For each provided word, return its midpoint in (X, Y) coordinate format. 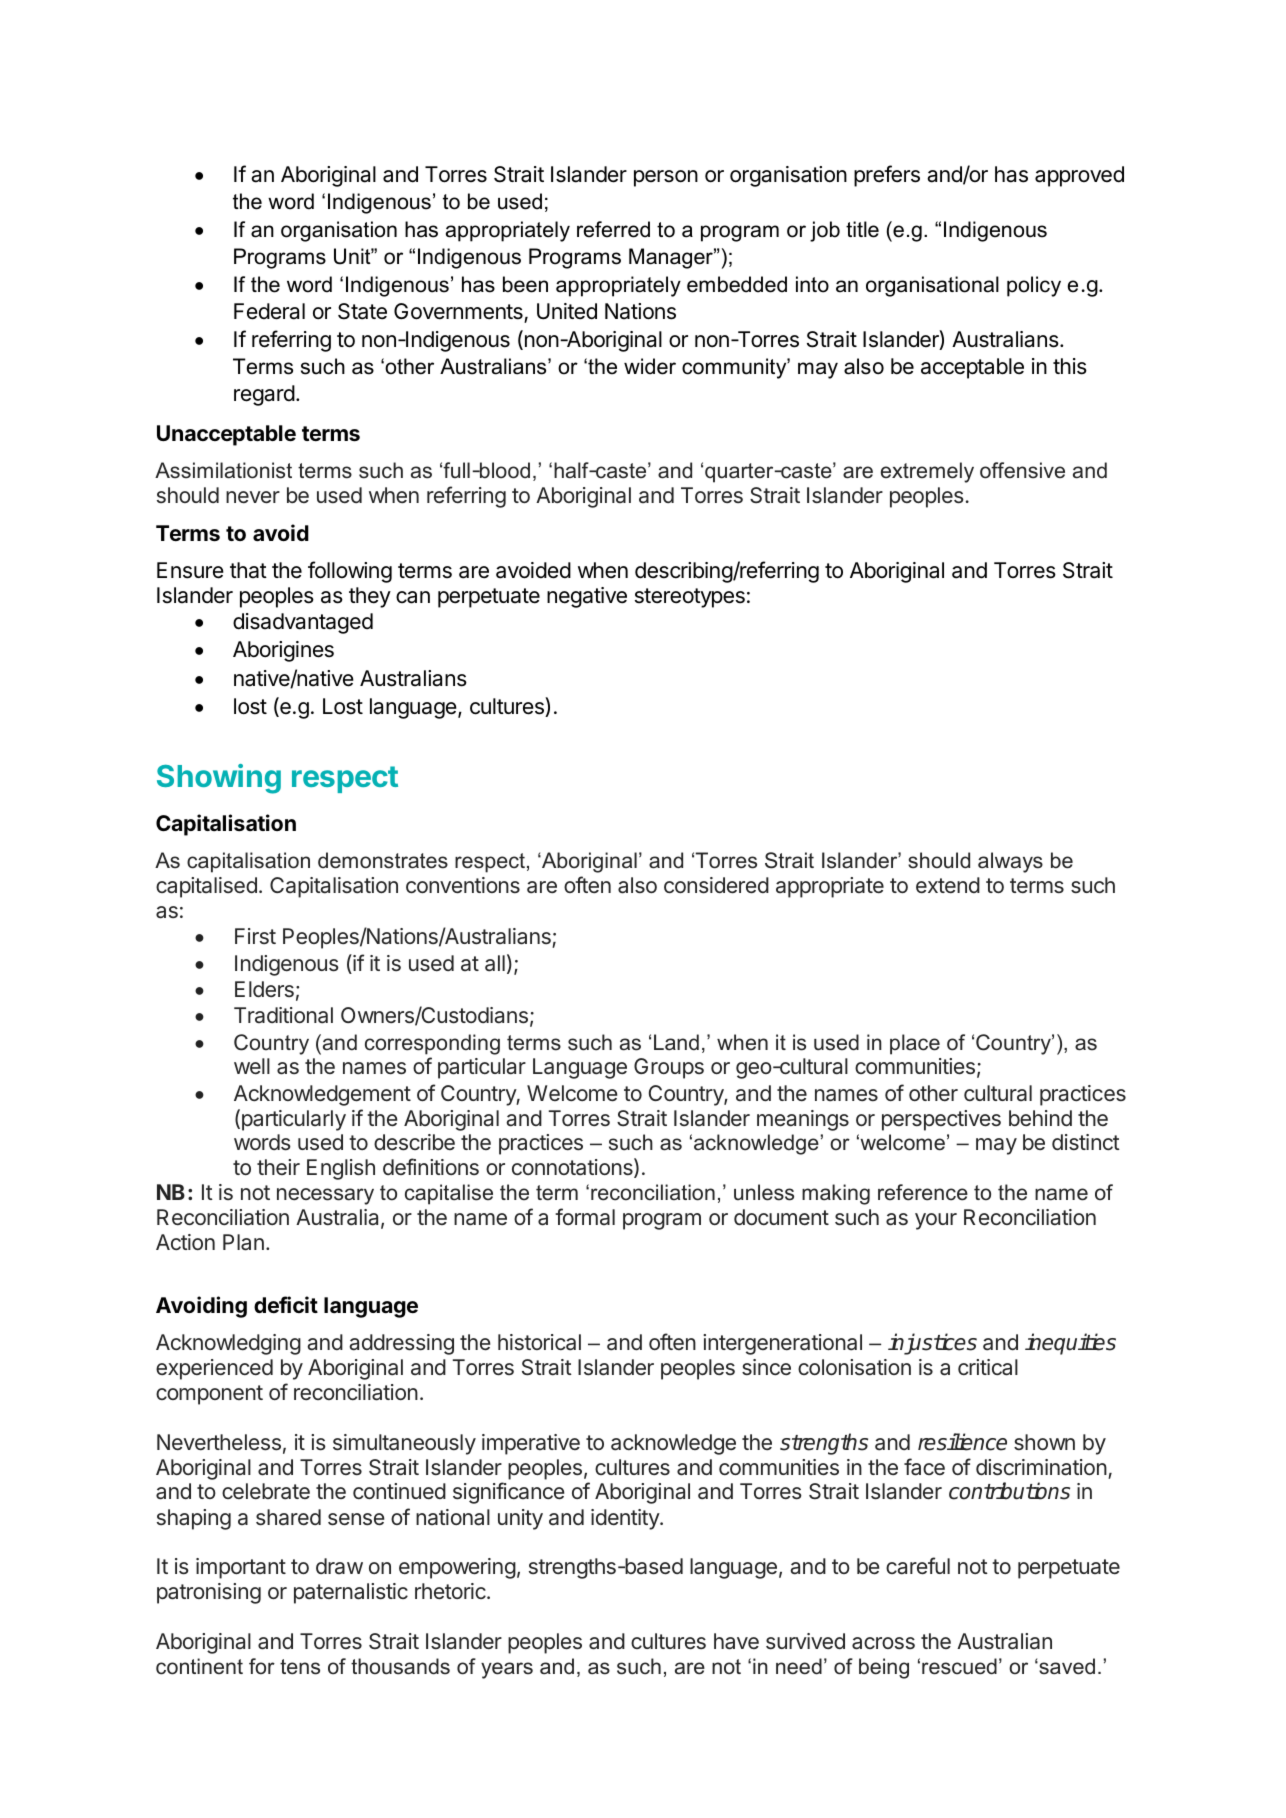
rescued (959, 1666)
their (278, 1167)
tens (300, 1667)
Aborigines (283, 651)
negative (587, 597)
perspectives (941, 1120)
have (736, 1641)
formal (585, 1216)
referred (613, 229)
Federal (269, 311)
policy (1034, 286)
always (1010, 862)
